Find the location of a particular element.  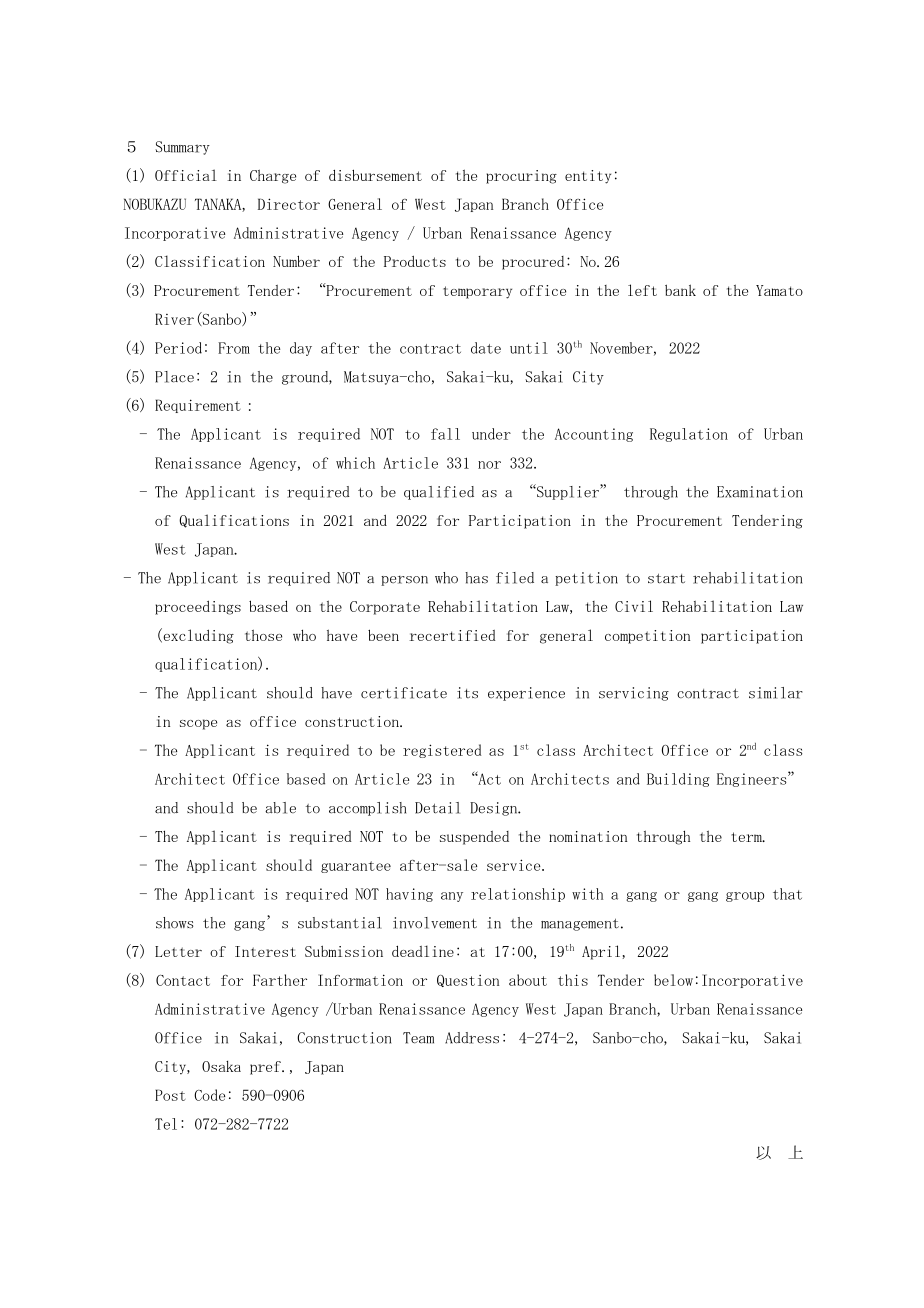

nor is located at coordinates (489, 465).
